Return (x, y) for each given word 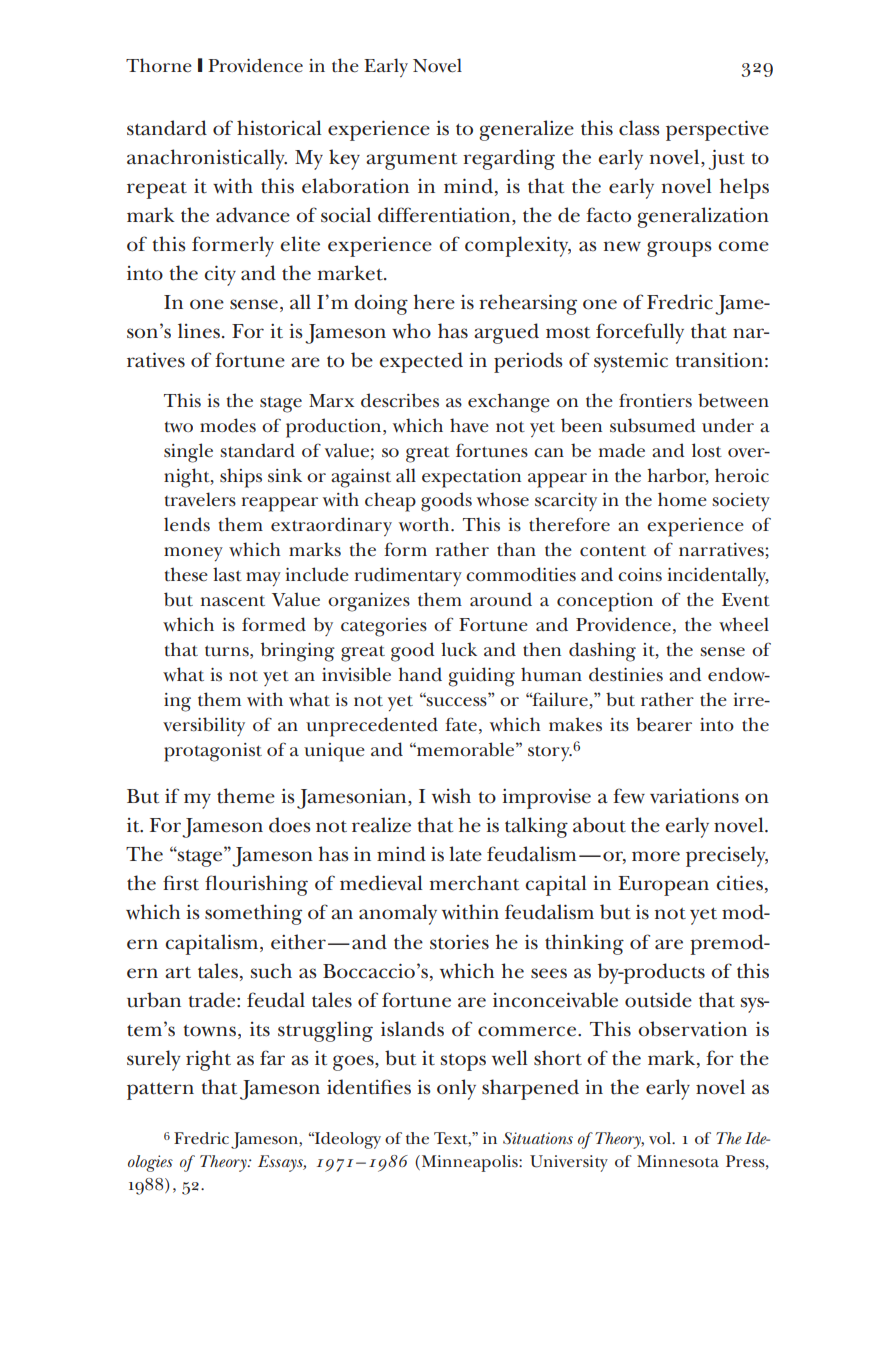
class (639, 128)
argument (411, 161)
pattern (160, 1091)
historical (279, 128)
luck (459, 649)
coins (640, 575)
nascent (233, 601)
